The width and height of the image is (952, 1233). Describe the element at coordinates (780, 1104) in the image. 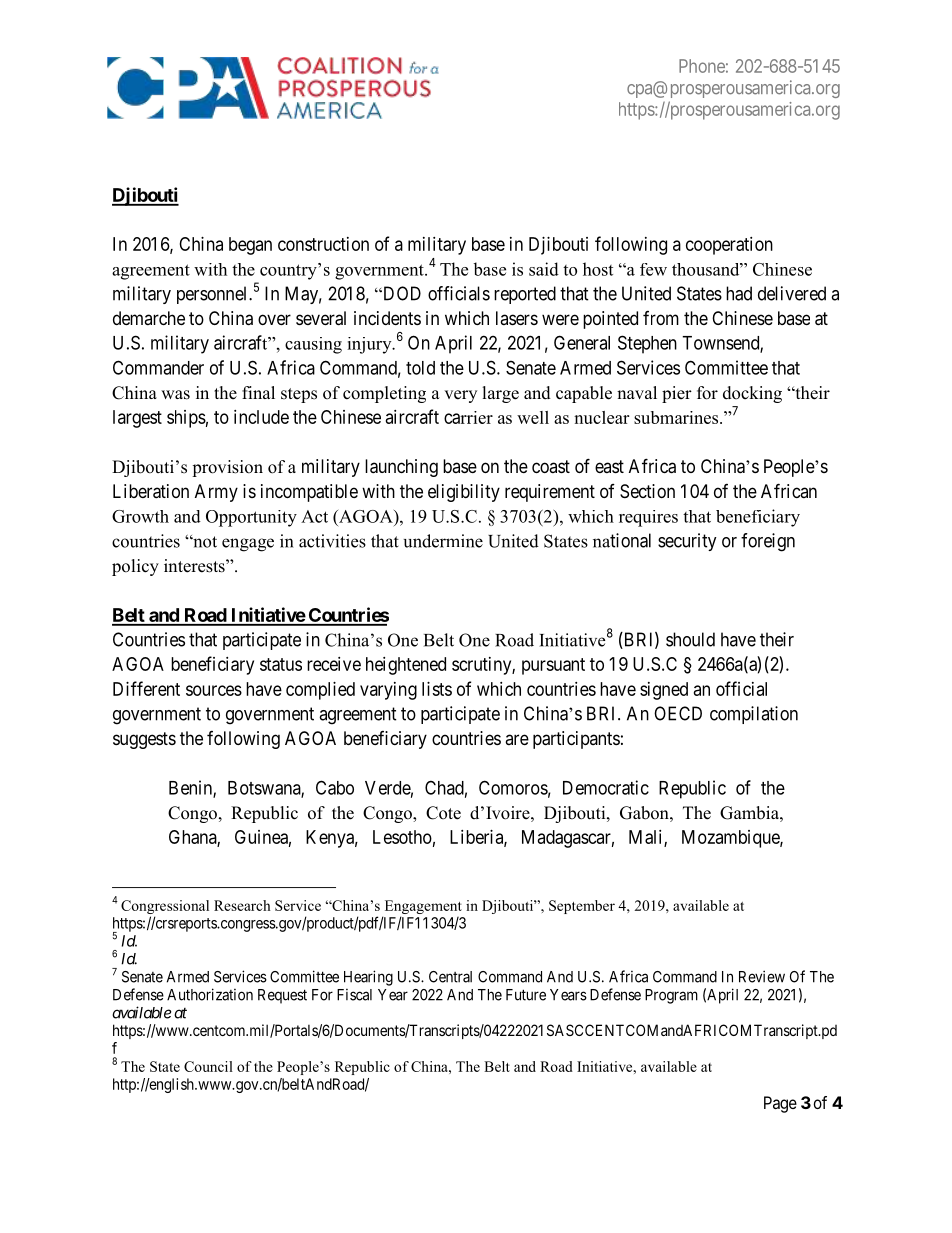

I see `Page` at that location.
